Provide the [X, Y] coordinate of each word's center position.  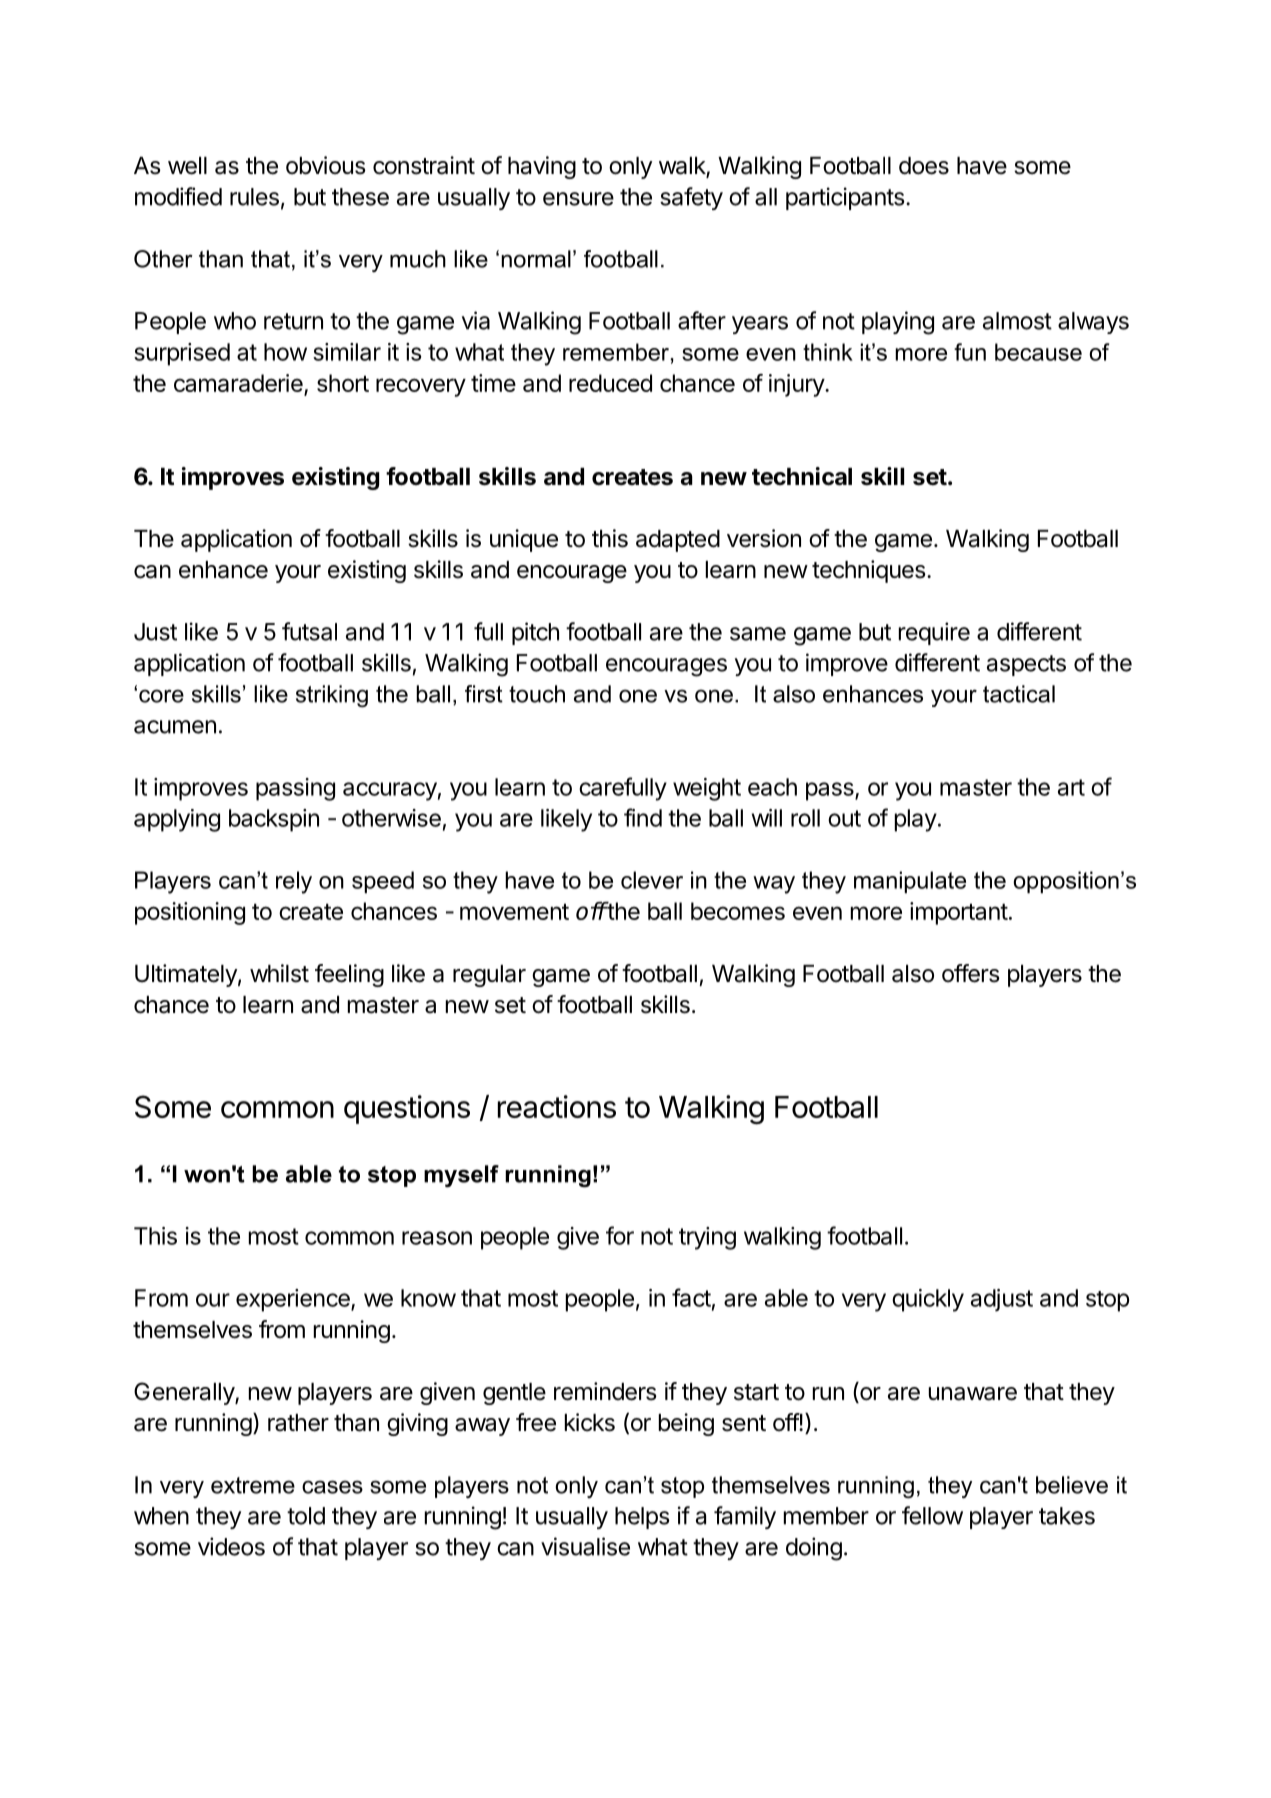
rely [294, 882]
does [924, 166]
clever [652, 880]
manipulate [910, 882]
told [306, 1516]
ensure [578, 199]
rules [254, 197]
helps [642, 1518]
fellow [932, 1515]
